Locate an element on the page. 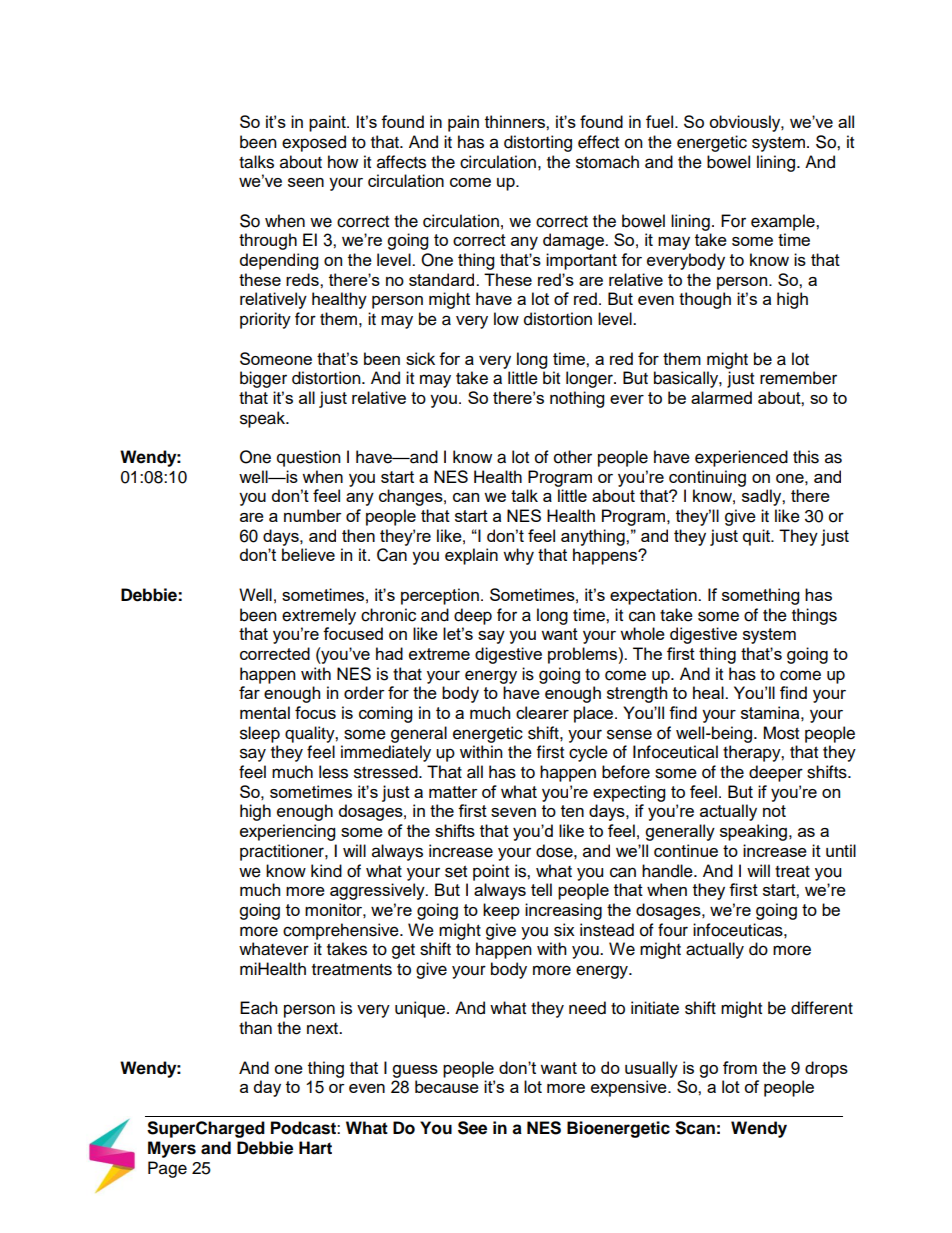 Image resolution: width=952 pixels, height=1233 pixels. because is located at coordinates (447, 1086).
